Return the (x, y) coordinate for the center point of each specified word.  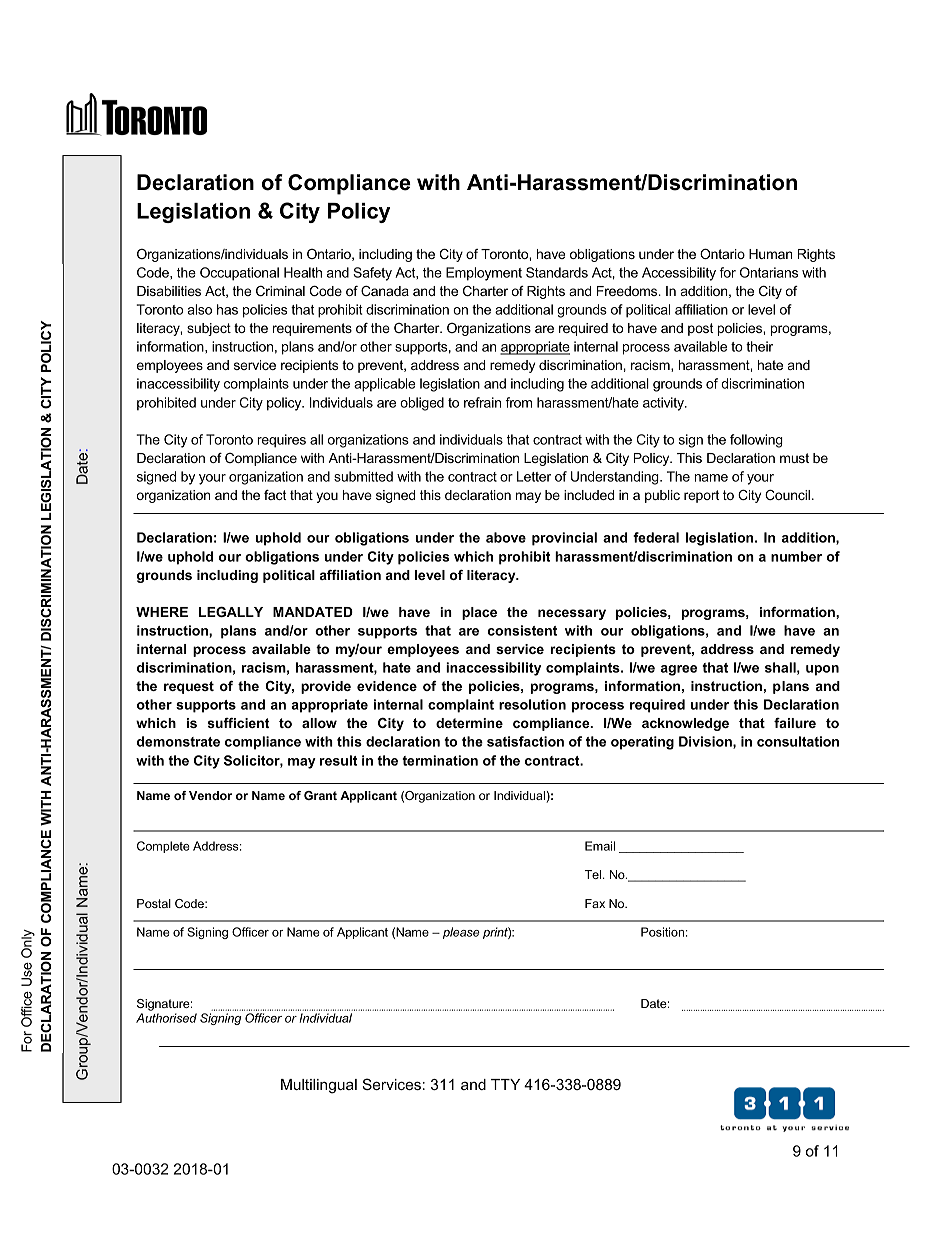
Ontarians (769, 272)
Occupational (239, 274)
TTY (505, 1084)
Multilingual (319, 1086)
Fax (595, 903)
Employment (484, 274)
